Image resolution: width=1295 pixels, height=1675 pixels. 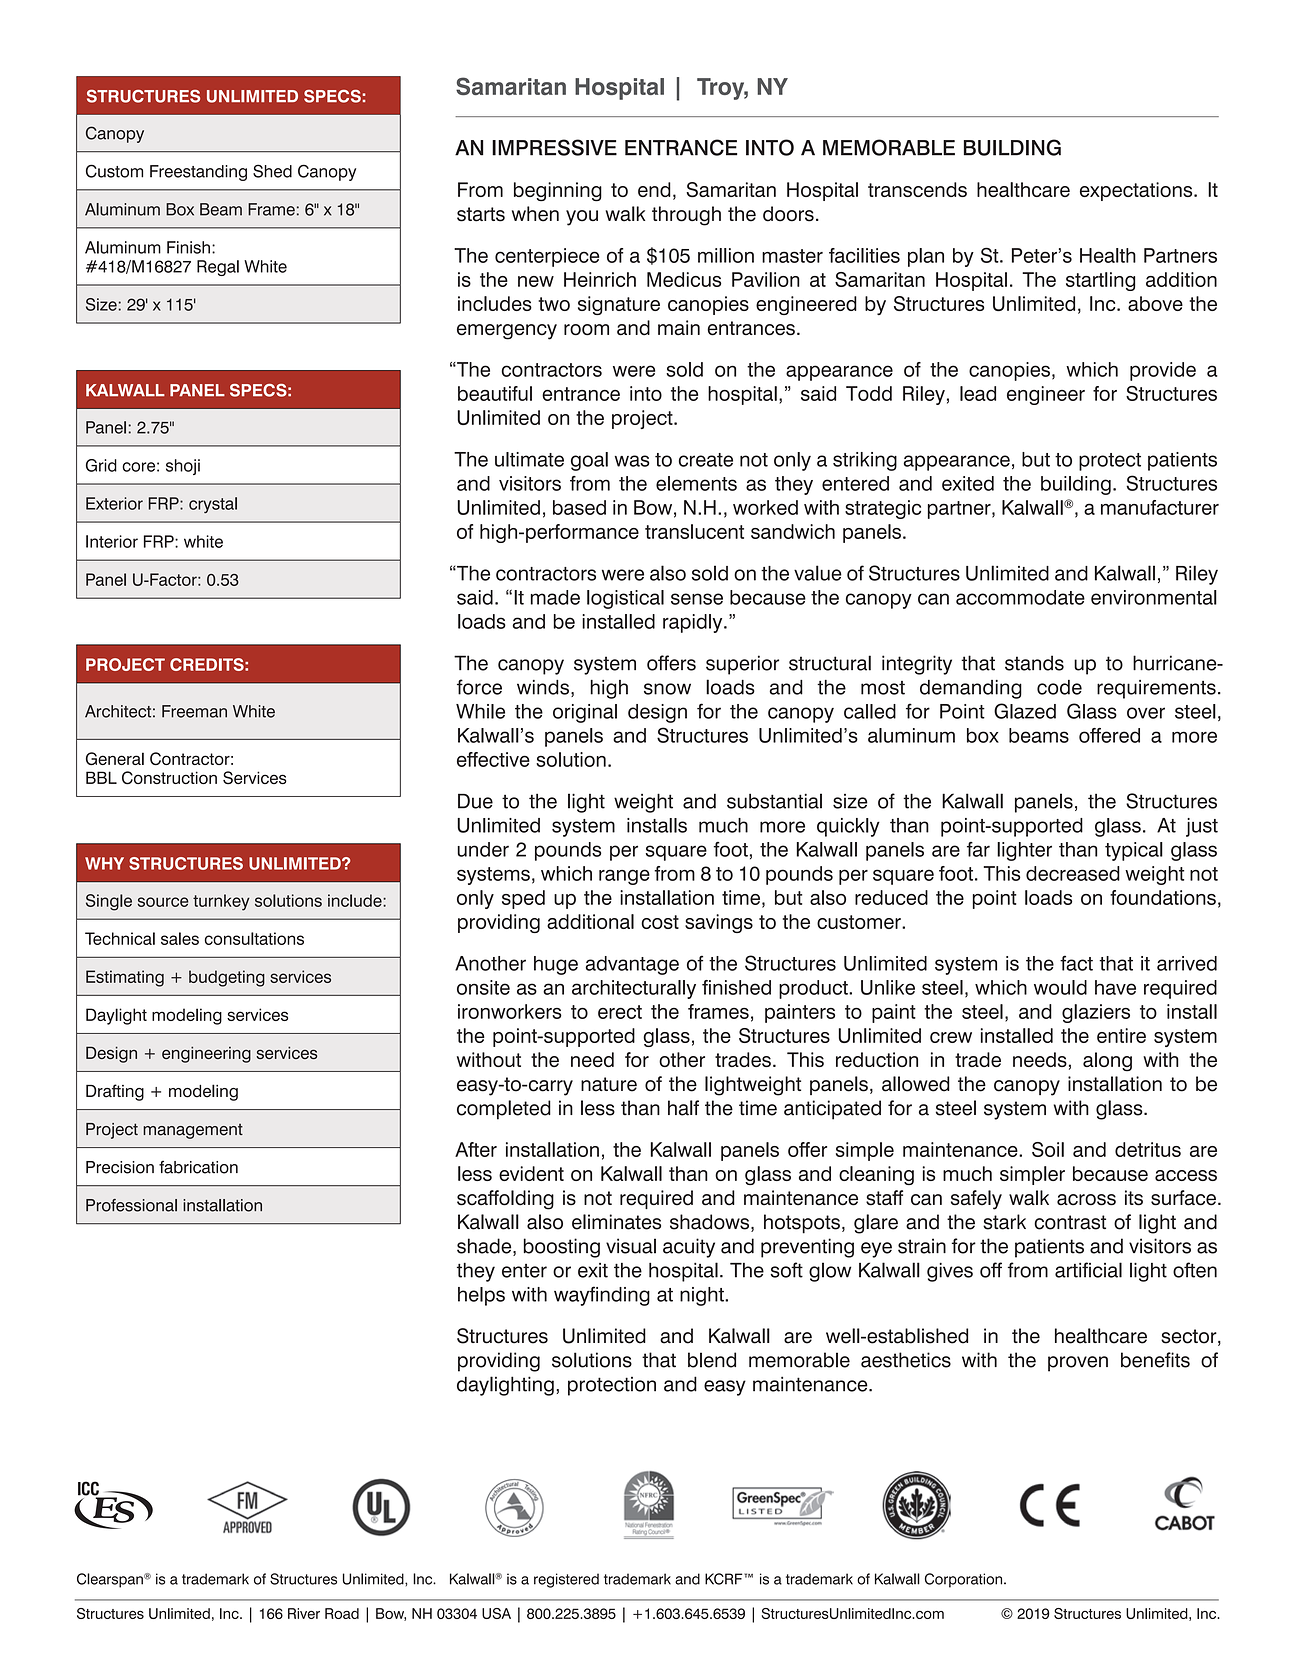 I want to click on Freestanding, so click(x=198, y=173).
